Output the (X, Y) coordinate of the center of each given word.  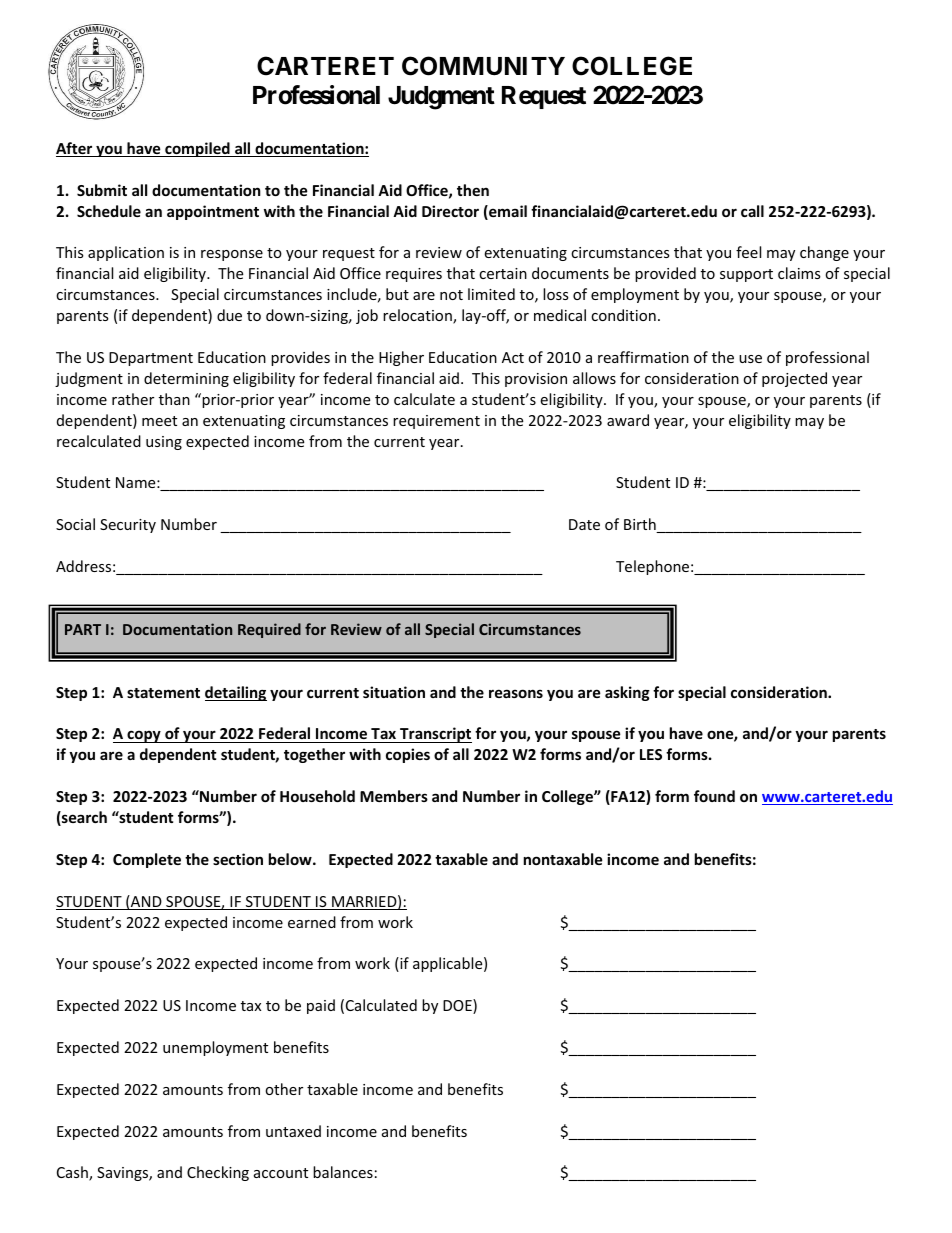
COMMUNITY (483, 66)
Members (394, 796)
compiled (197, 149)
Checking (218, 1173)
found (714, 796)
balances (343, 1172)
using (164, 443)
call (752, 211)
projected (794, 379)
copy (144, 736)
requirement (436, 422)
